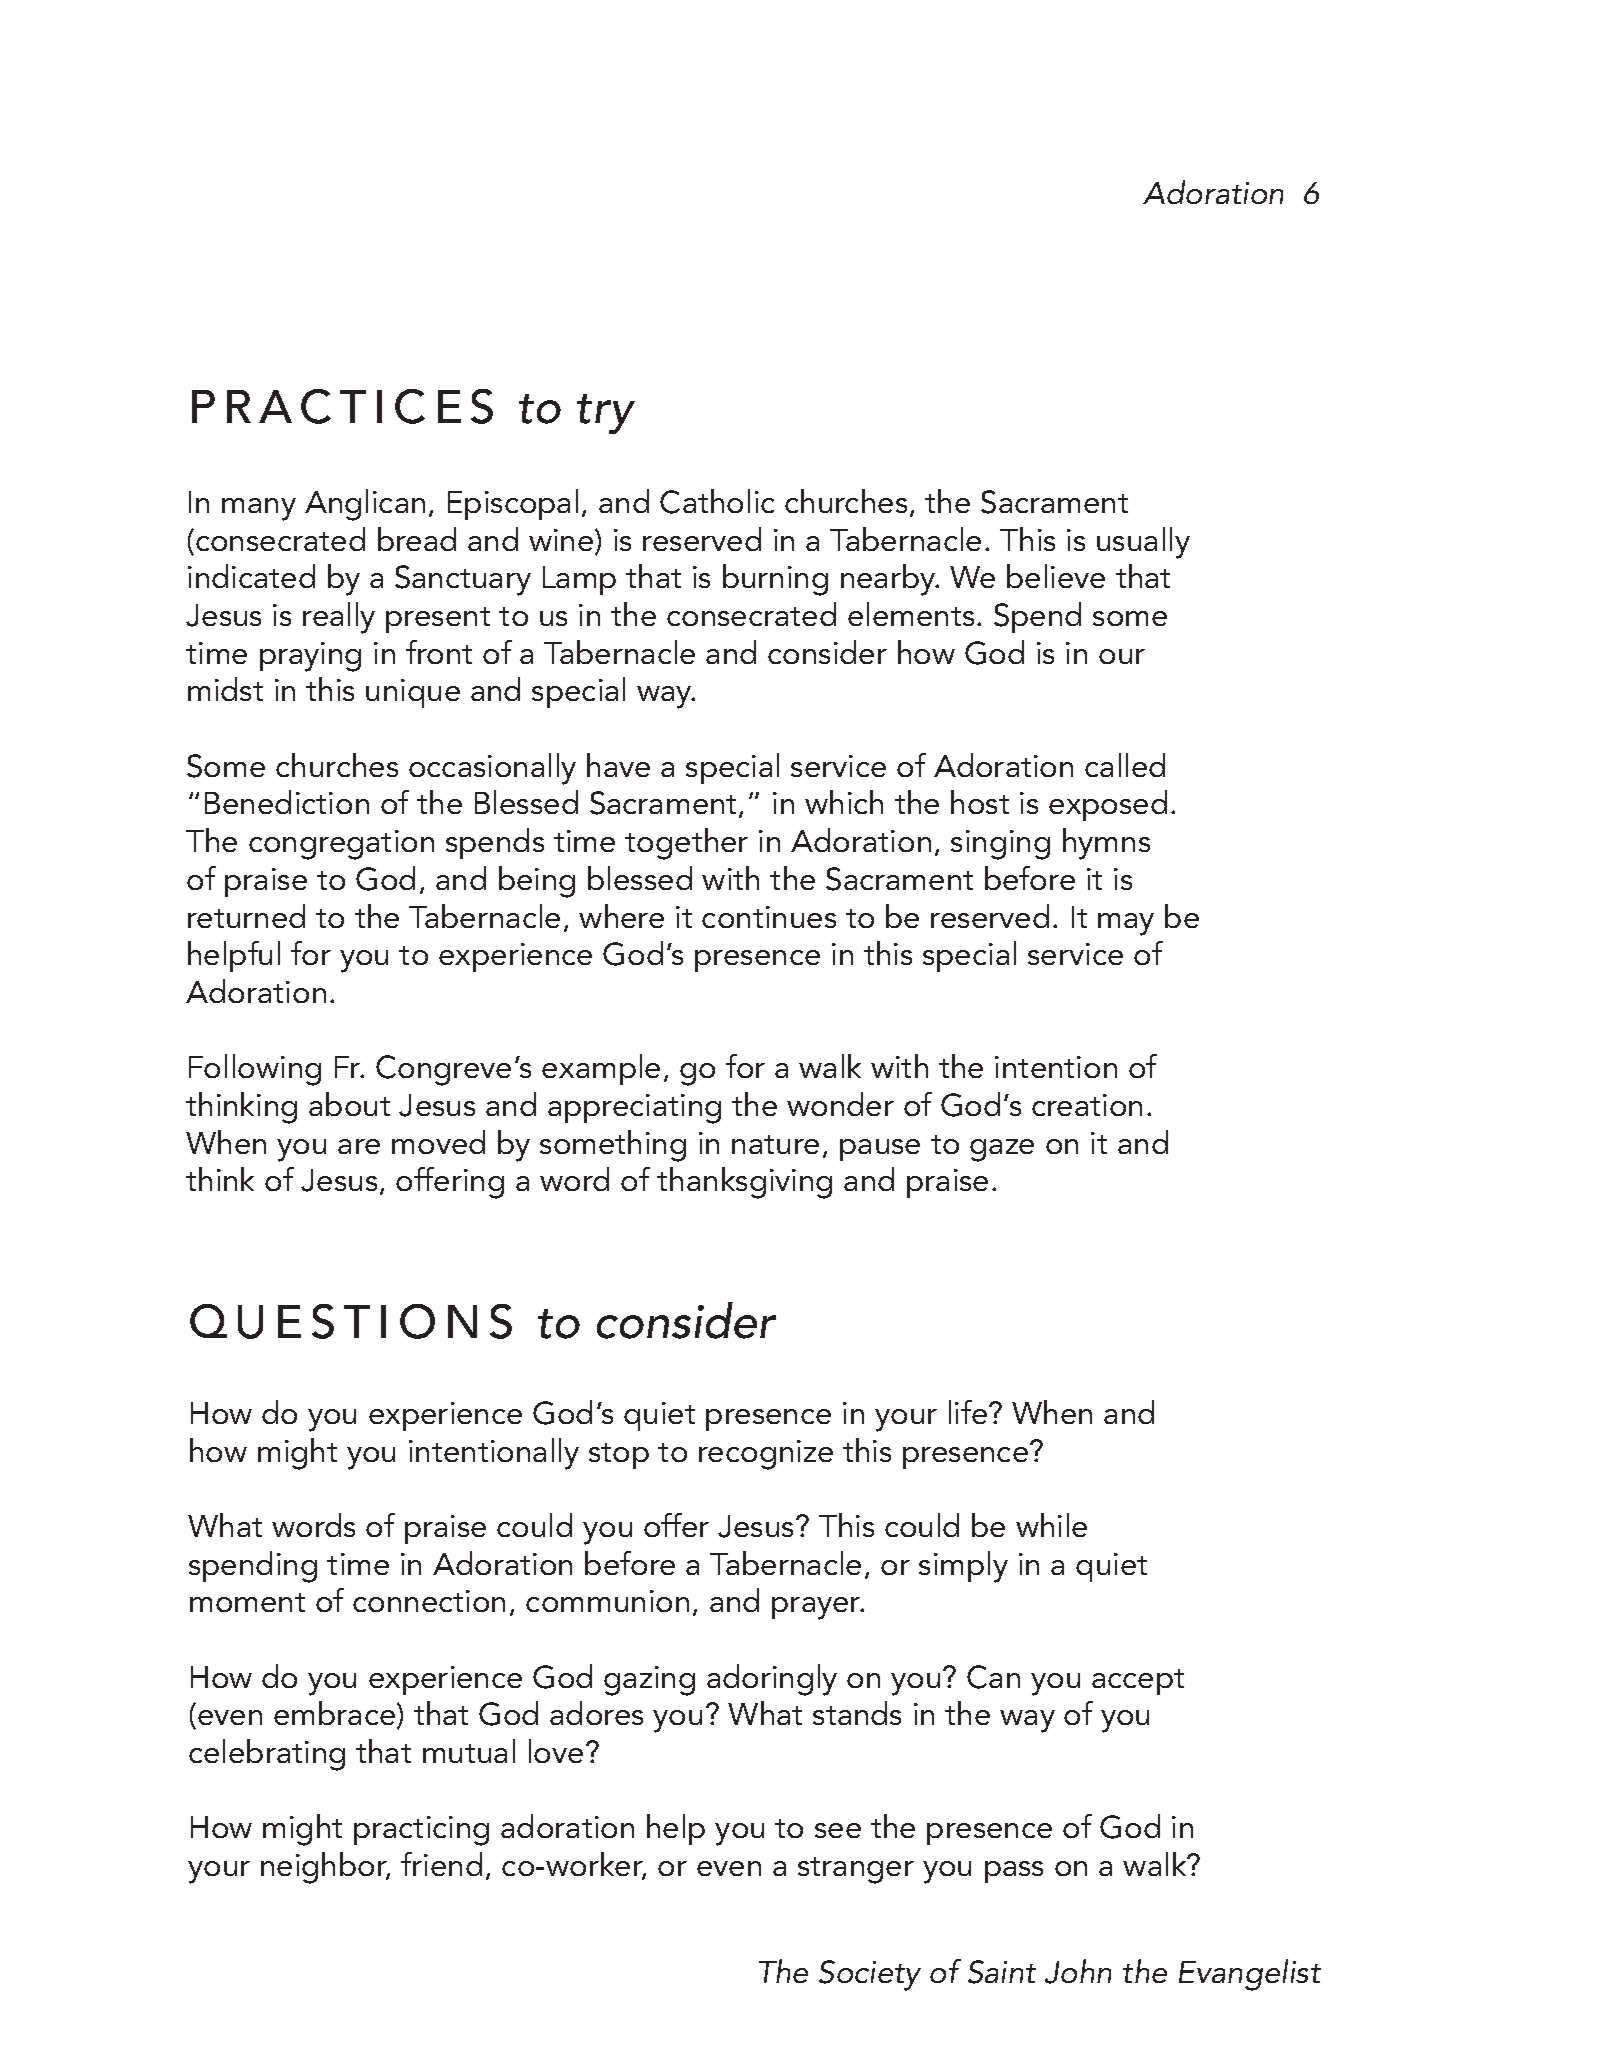 Image resolution: width=1601 pixels, height=2072 pixels. What do you see at coordinates (246, 916) in the document?
I see `returned` at bounding box center [246, 916].
